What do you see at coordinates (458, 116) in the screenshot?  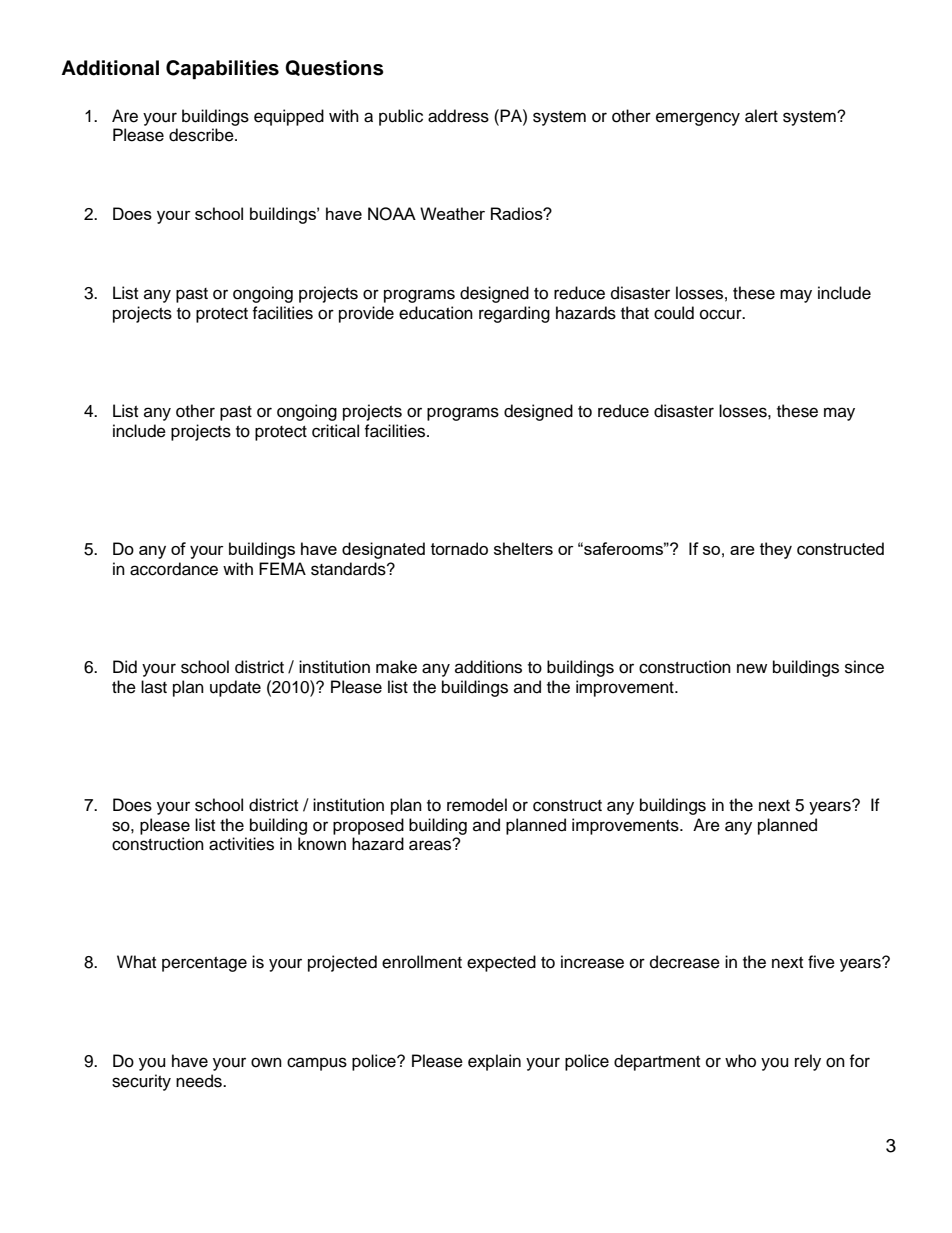 I see `address` at bounding box center [458, 116].
